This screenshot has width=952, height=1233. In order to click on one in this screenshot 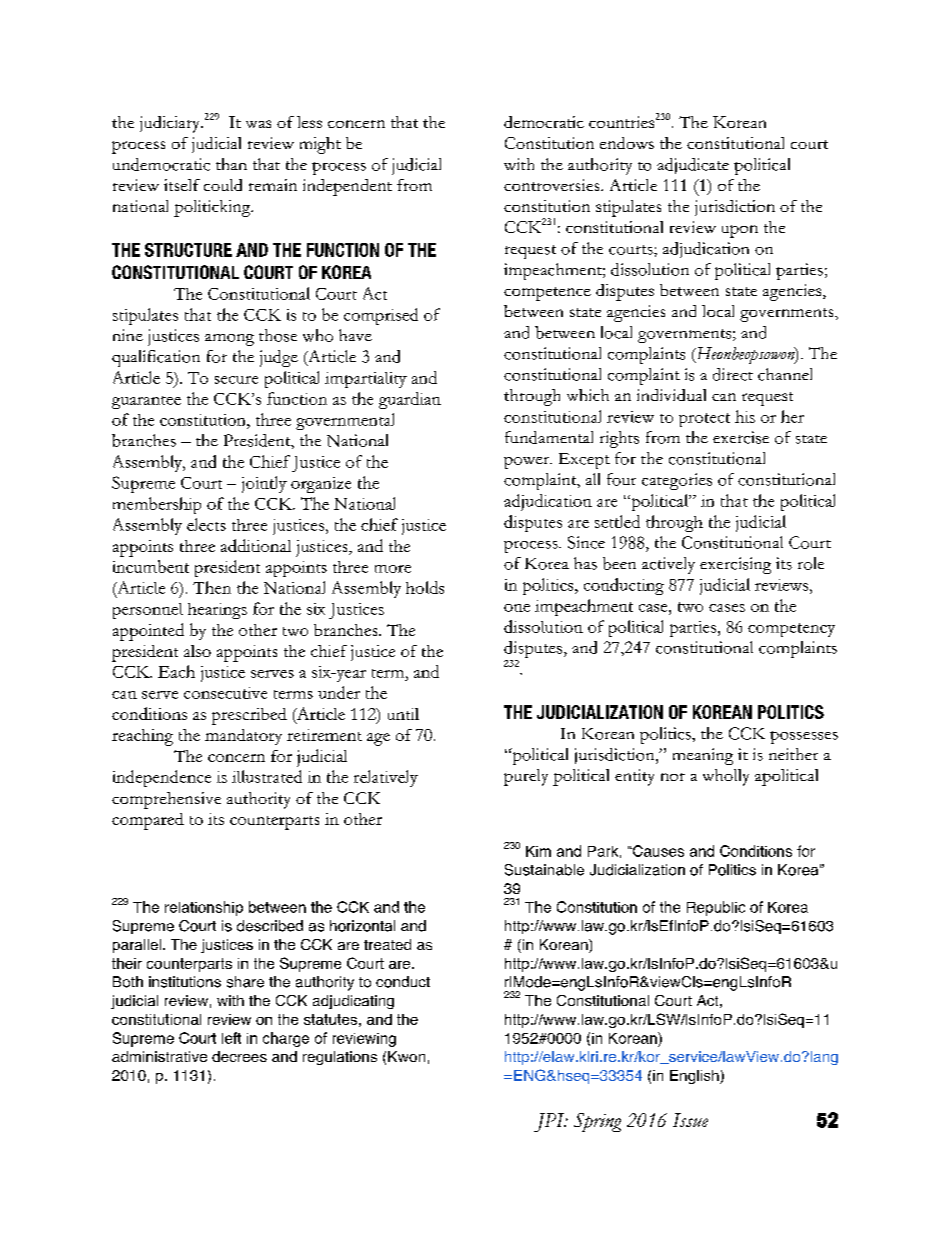, I will do `click(517, 608)`.
